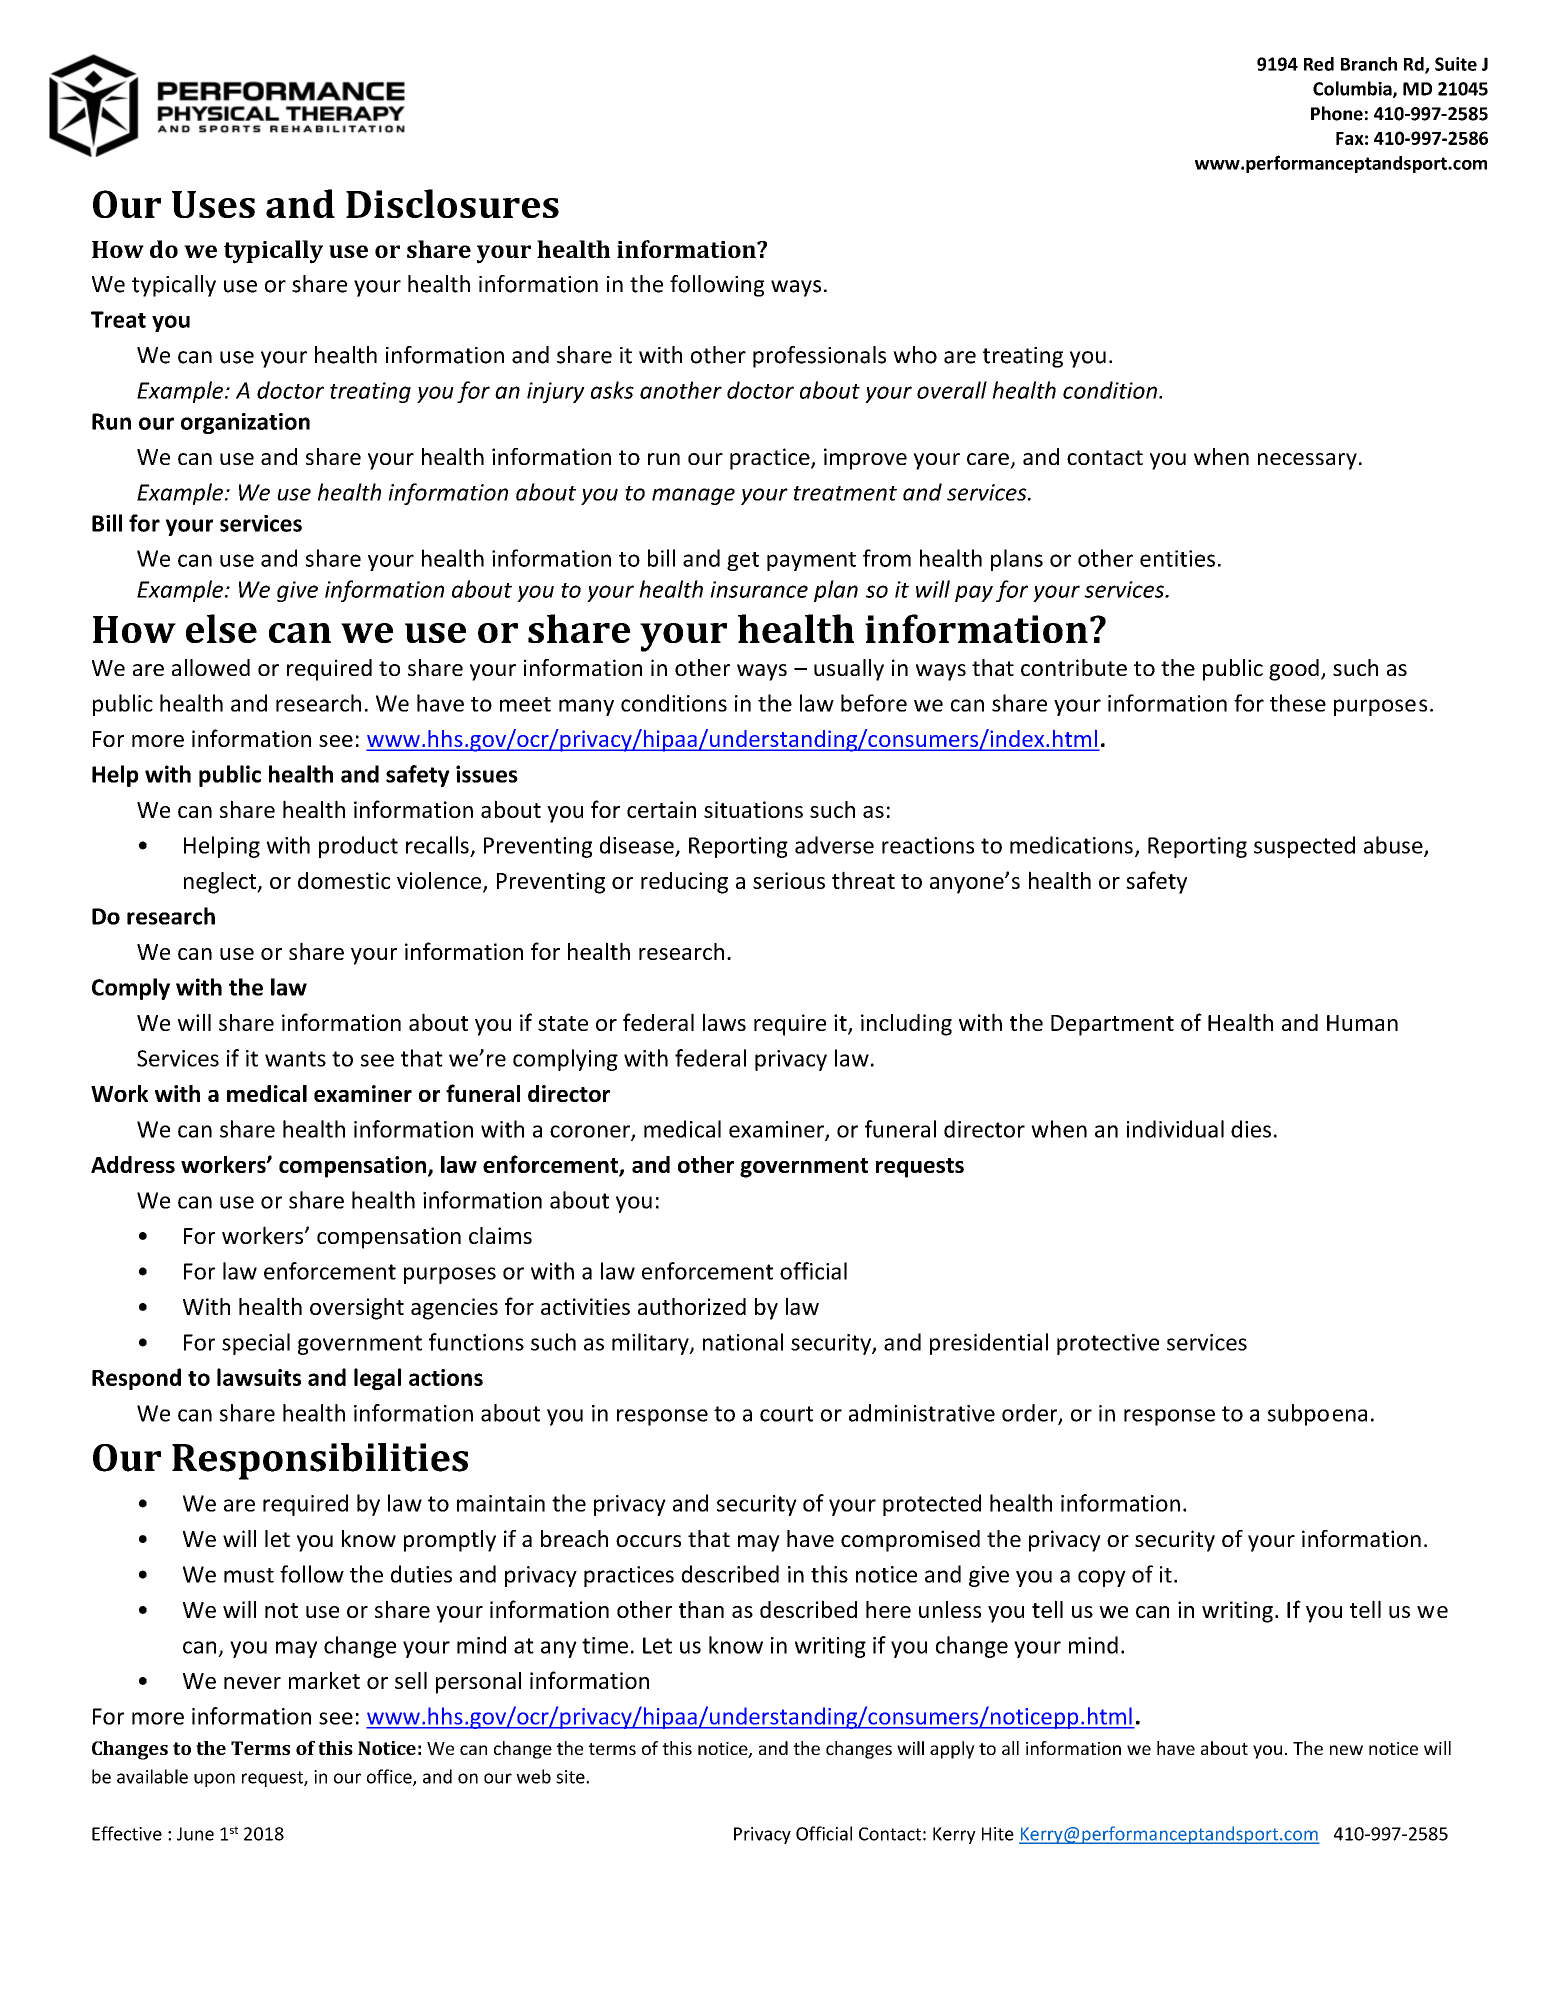  What do you see at coordinates (789, 880) in the page?
I see `serious` at bounding box center [789, 880].
